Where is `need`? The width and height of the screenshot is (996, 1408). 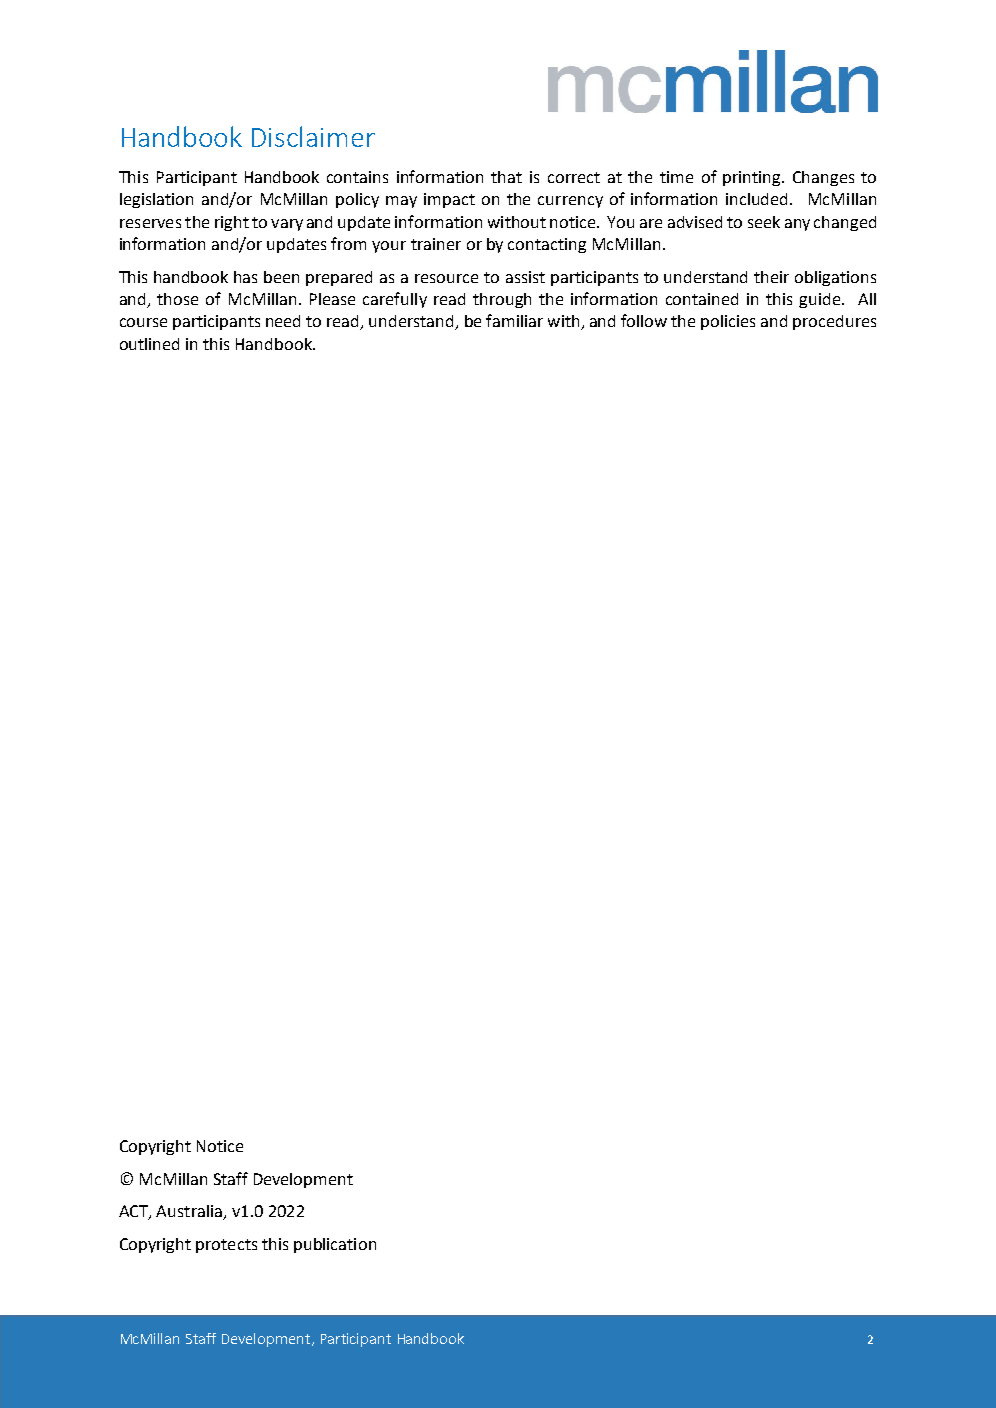 need is located at coordinates (283, 321).
